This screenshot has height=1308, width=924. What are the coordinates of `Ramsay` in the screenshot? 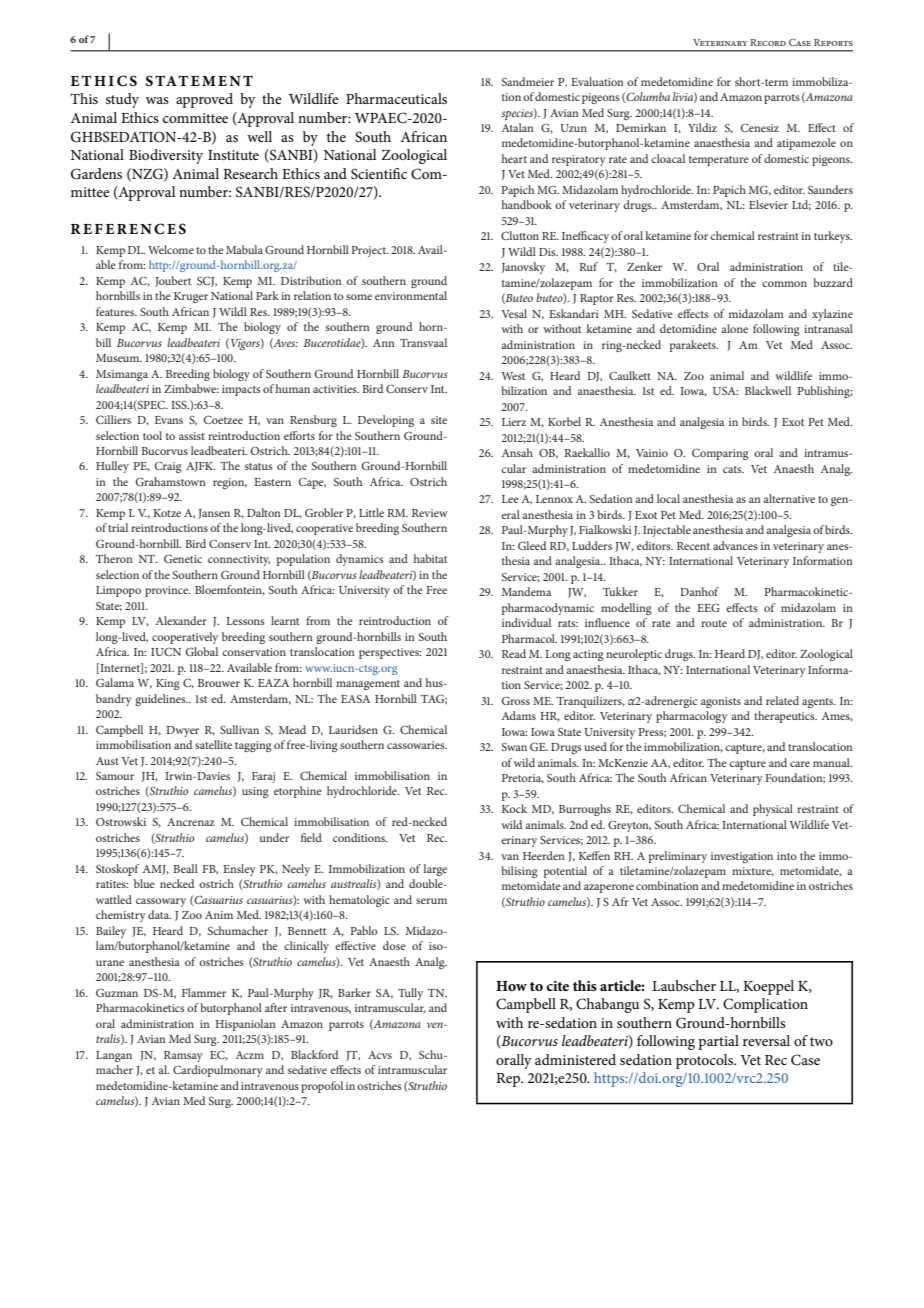 It's located at (183, 1056).
